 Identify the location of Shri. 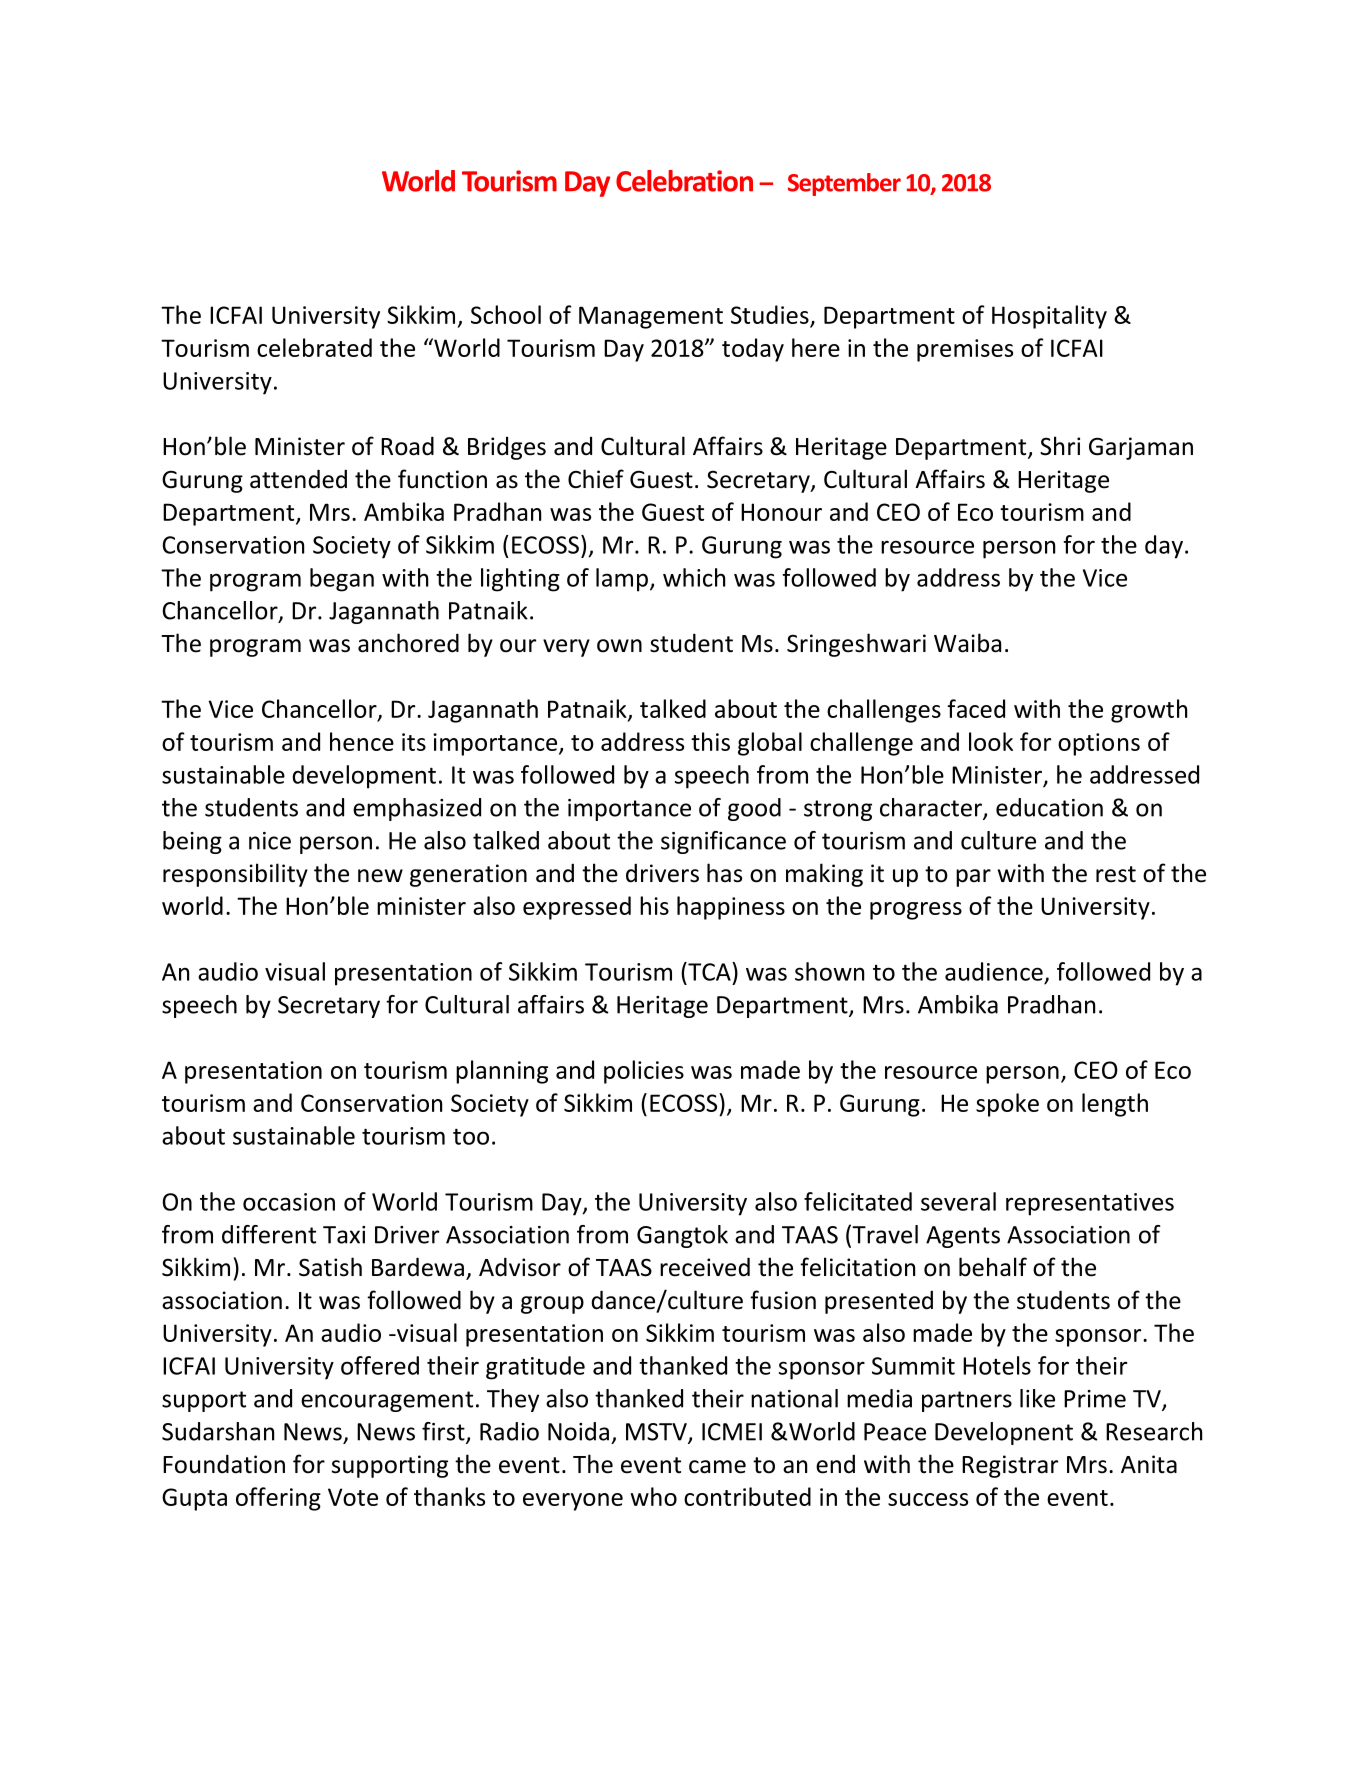
(1060, 446).
